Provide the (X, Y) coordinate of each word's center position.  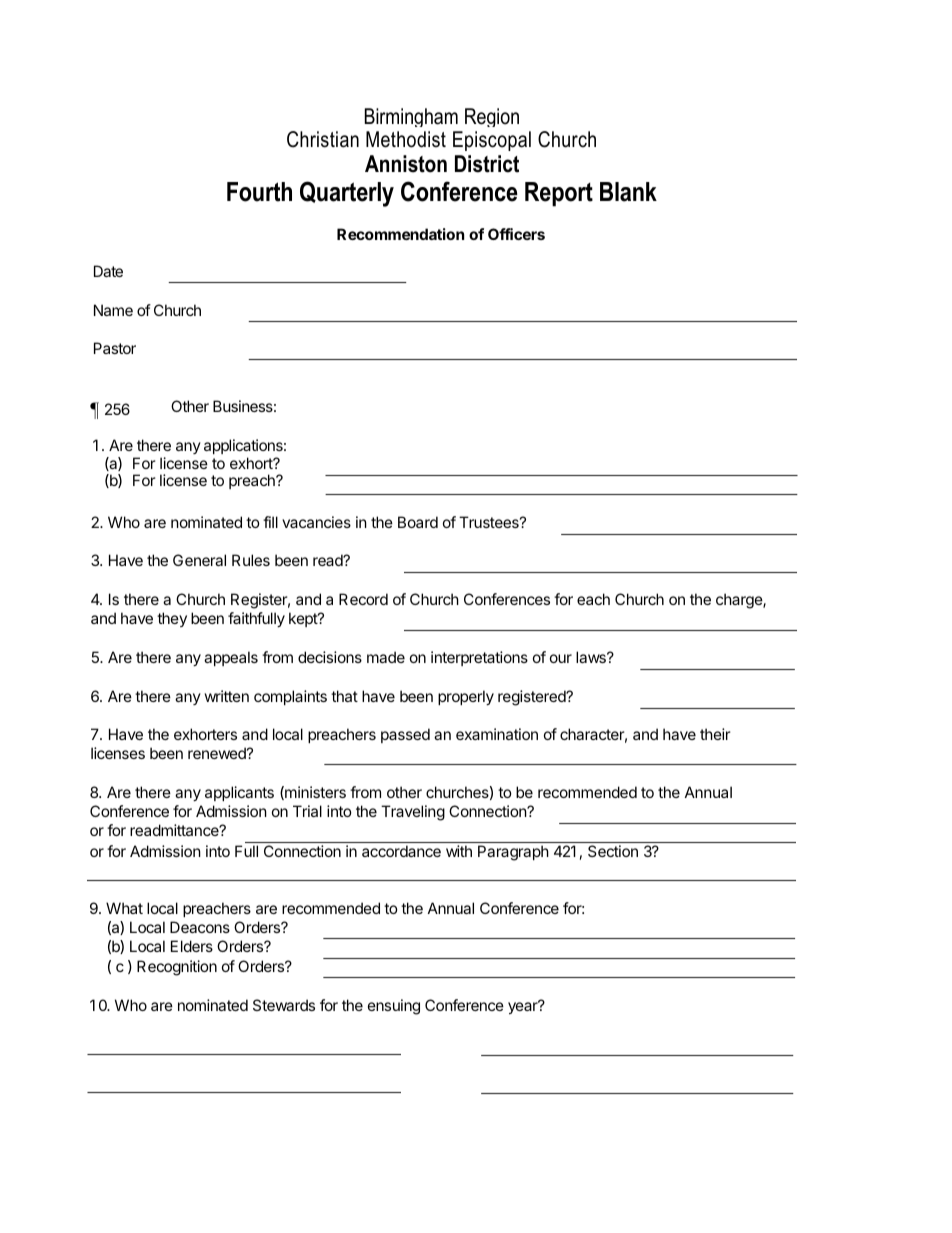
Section (613, 851)
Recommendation (400, 234)
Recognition (177, 968)
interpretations (479, 658)
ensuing (394, 1007)
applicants (239, 793)
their (715, 734)
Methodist (406, 139)
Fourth (259, 192)
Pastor (115, 348)
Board (418, 522)
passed (405, 735)
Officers (516, 234)
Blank (628, 192)
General (199, 560)
